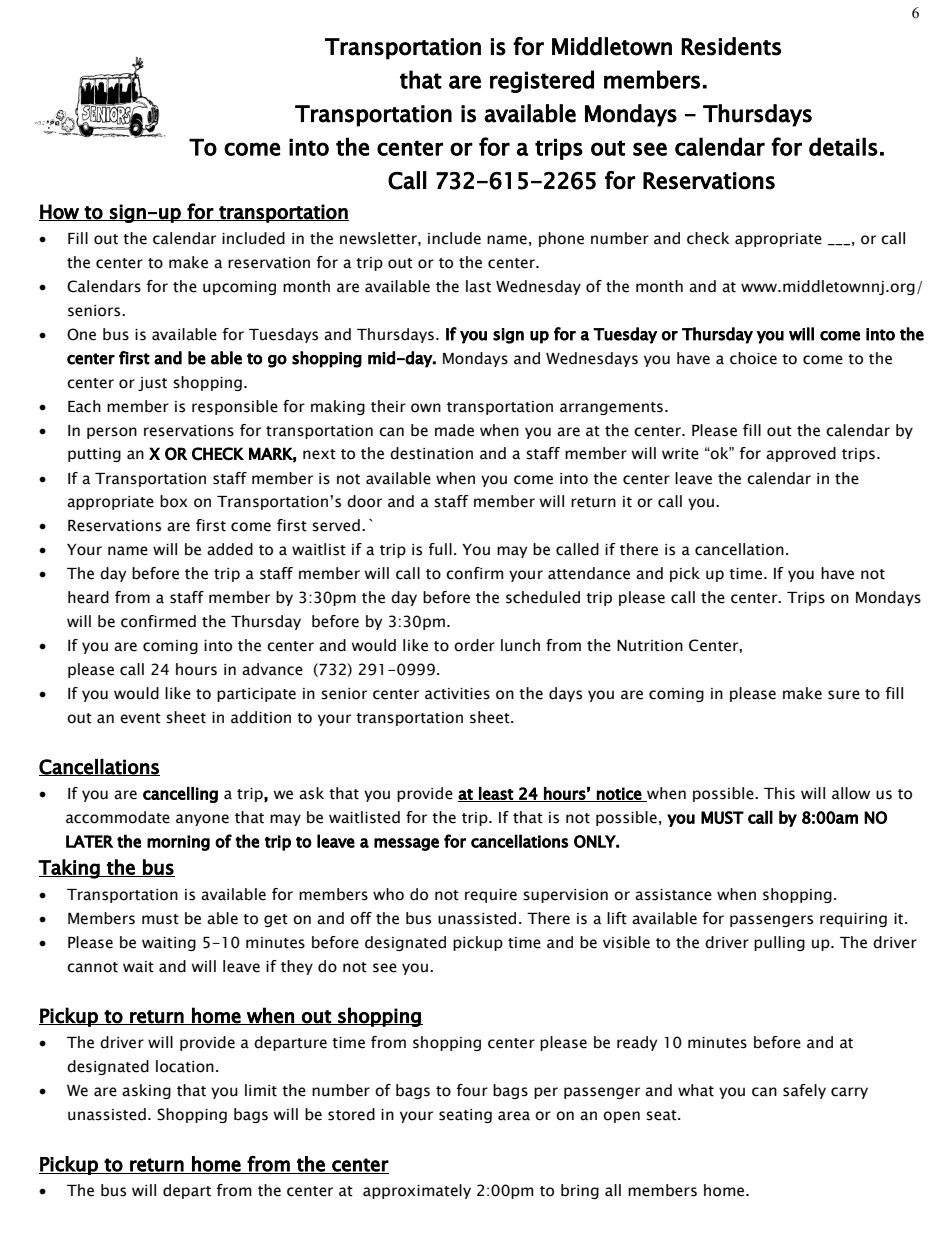 Image resolution: width=952 pixels, height=1233 pixels. Describe the element at coordinates (88, 597) in the screenshot. I see `heard` at that location.
